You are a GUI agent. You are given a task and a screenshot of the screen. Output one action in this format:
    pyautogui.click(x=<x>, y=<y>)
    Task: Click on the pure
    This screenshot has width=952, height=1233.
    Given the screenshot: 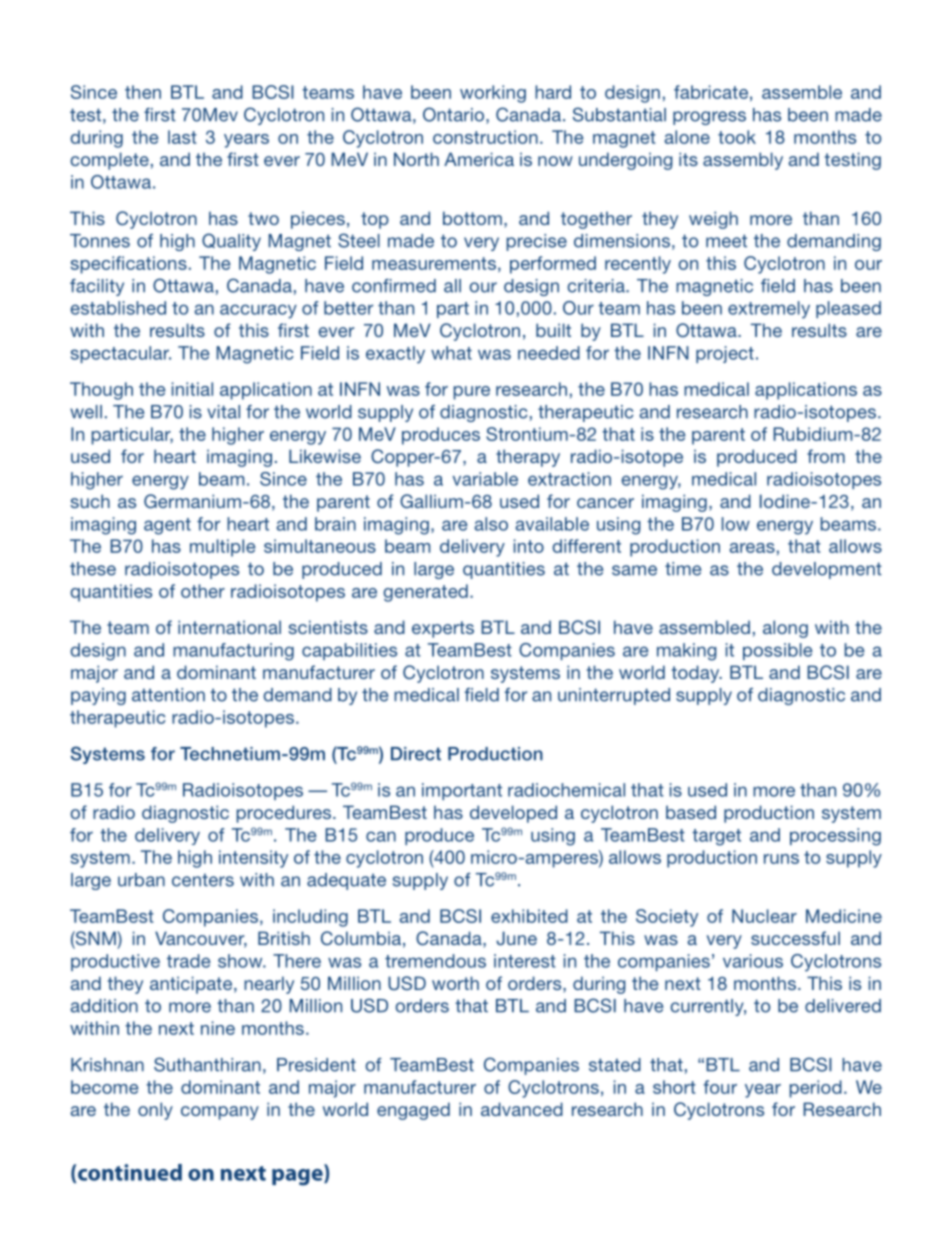 What is the action you would take?
    pyautogui.click(x=472, y=393)
